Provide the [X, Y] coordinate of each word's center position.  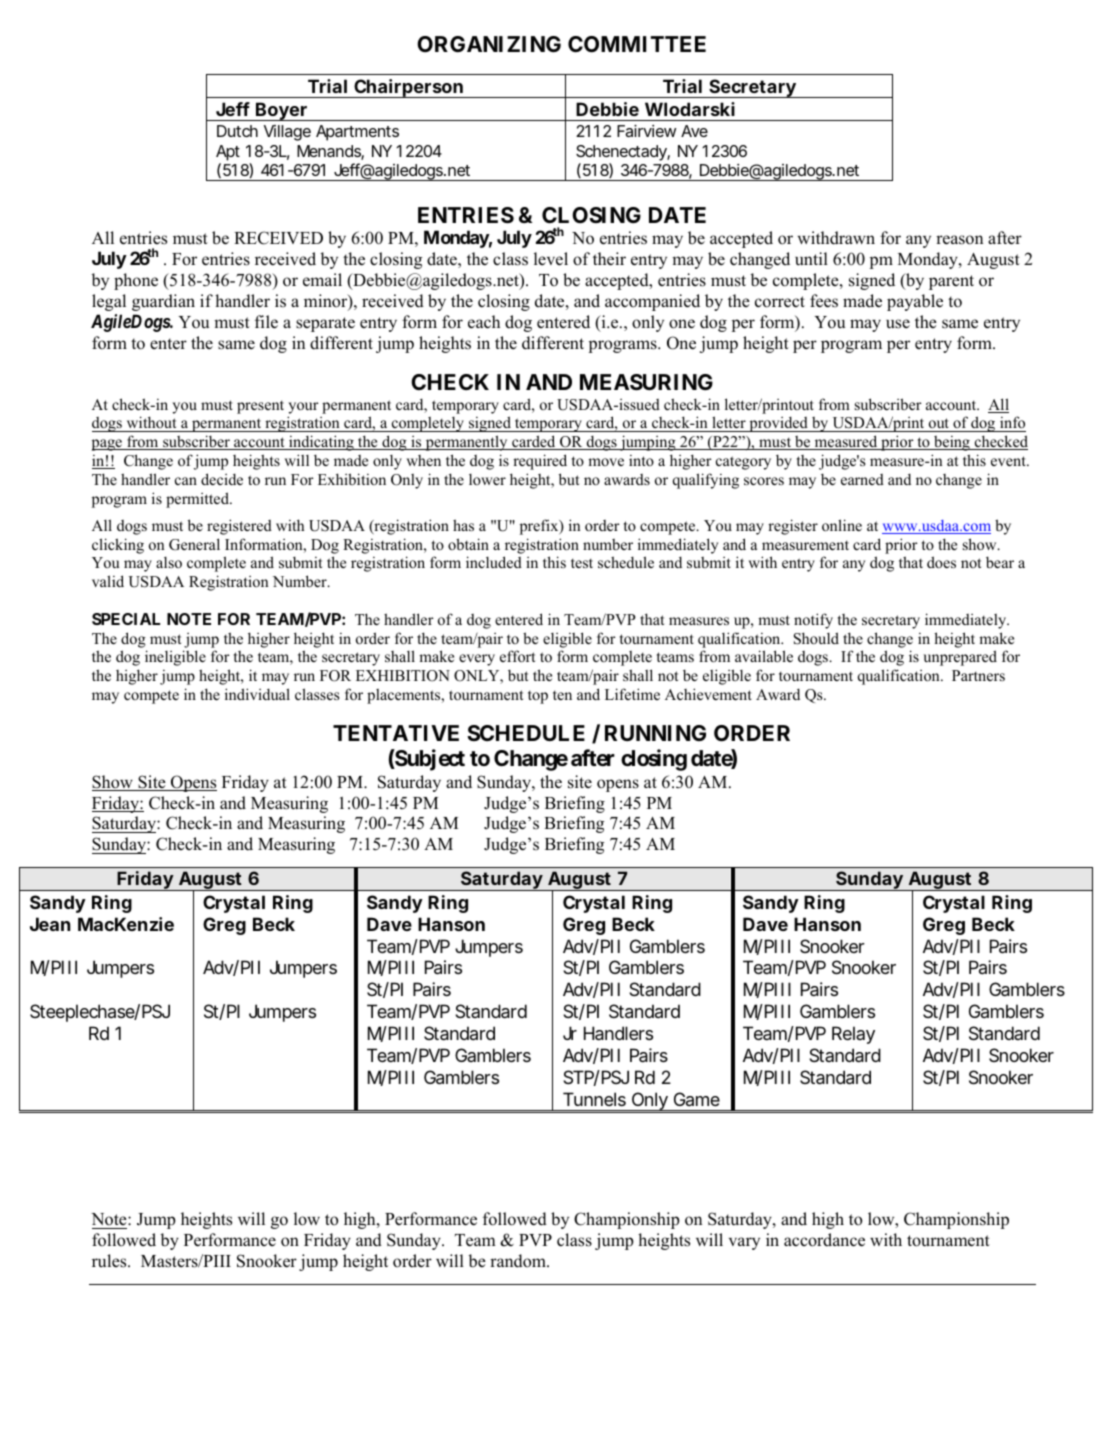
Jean [50, 924]
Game [697, 1099]
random [519, 1261]
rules [110, 1261]
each [484, 322]
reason [959, 240]
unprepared [960, 658]
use [898, 324]
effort [517, 656]
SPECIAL [126, 619]
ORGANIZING [489, 44]
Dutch [237, 131]
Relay [853, 1035]
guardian [163, 302]
